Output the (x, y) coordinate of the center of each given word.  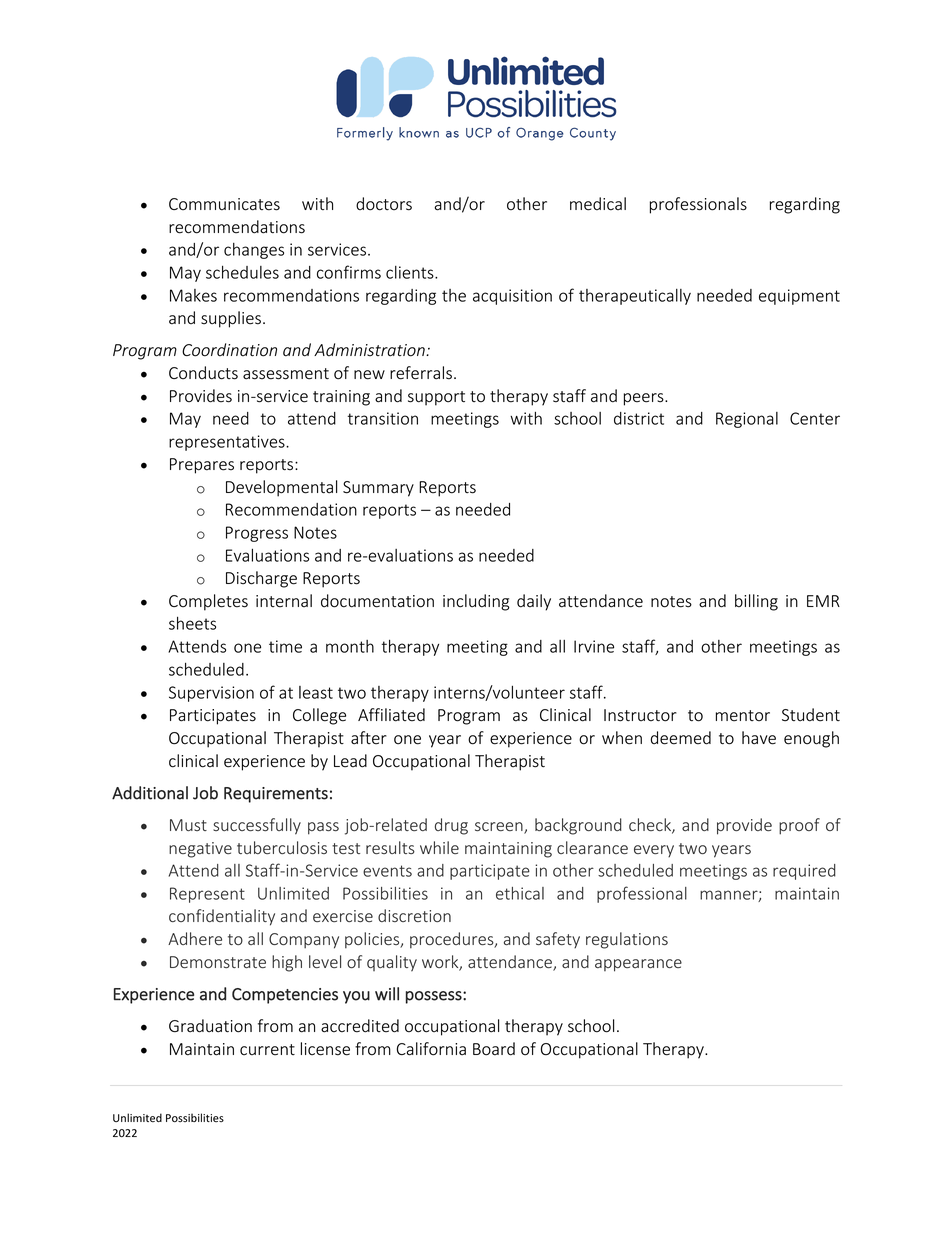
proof (799, 826)
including (476, 602)
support (436, 398)
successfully (257, 826)
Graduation (210, 1026)
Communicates (224, 204)
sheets (192, 623)
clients (411, 272)
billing (756, 602)
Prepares (202, 466)
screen (500, 828)
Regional (747, 420)
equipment (799, 297)
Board (494, 1049)
